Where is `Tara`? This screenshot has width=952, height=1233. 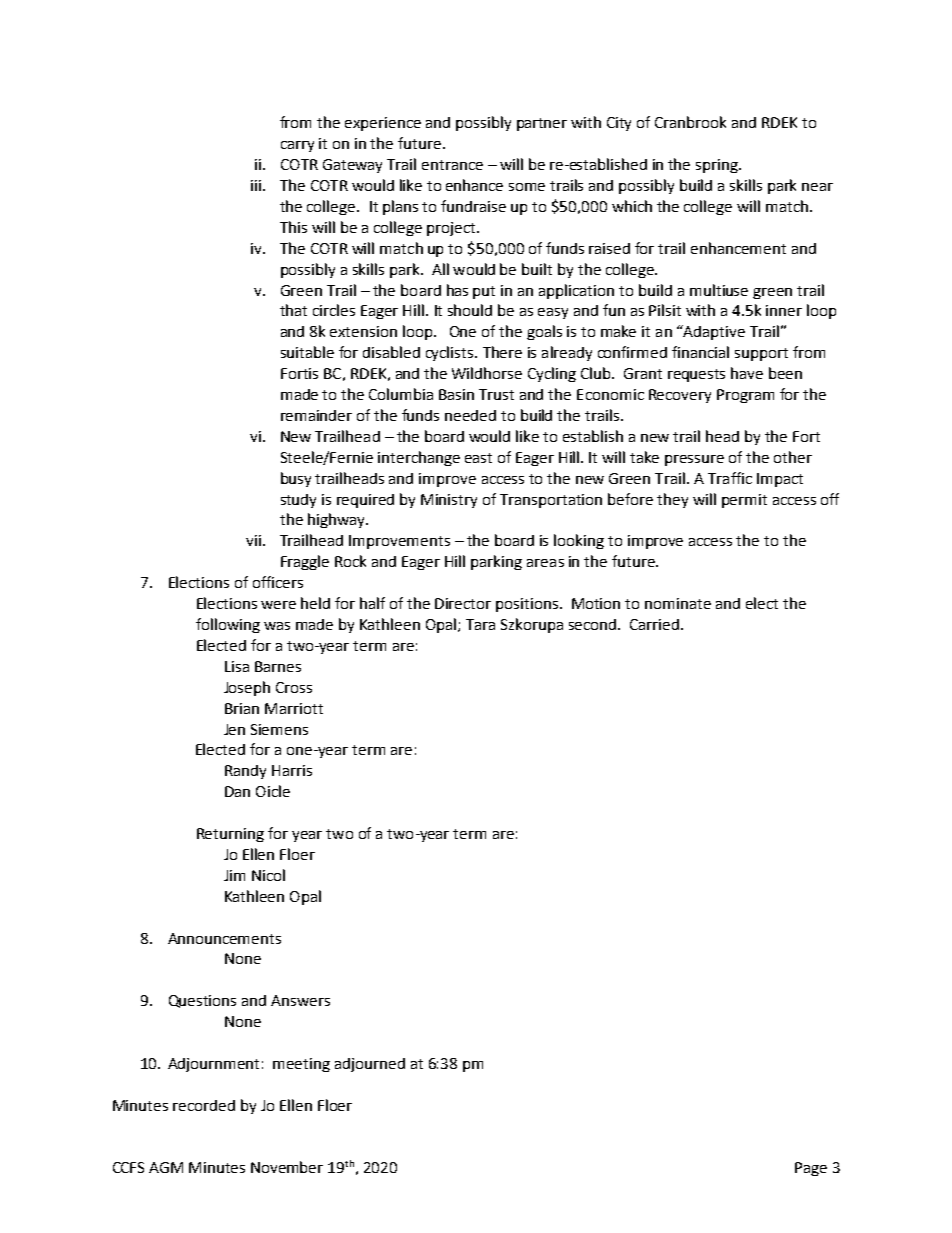
Tara is located at coordinates (480, 624).
